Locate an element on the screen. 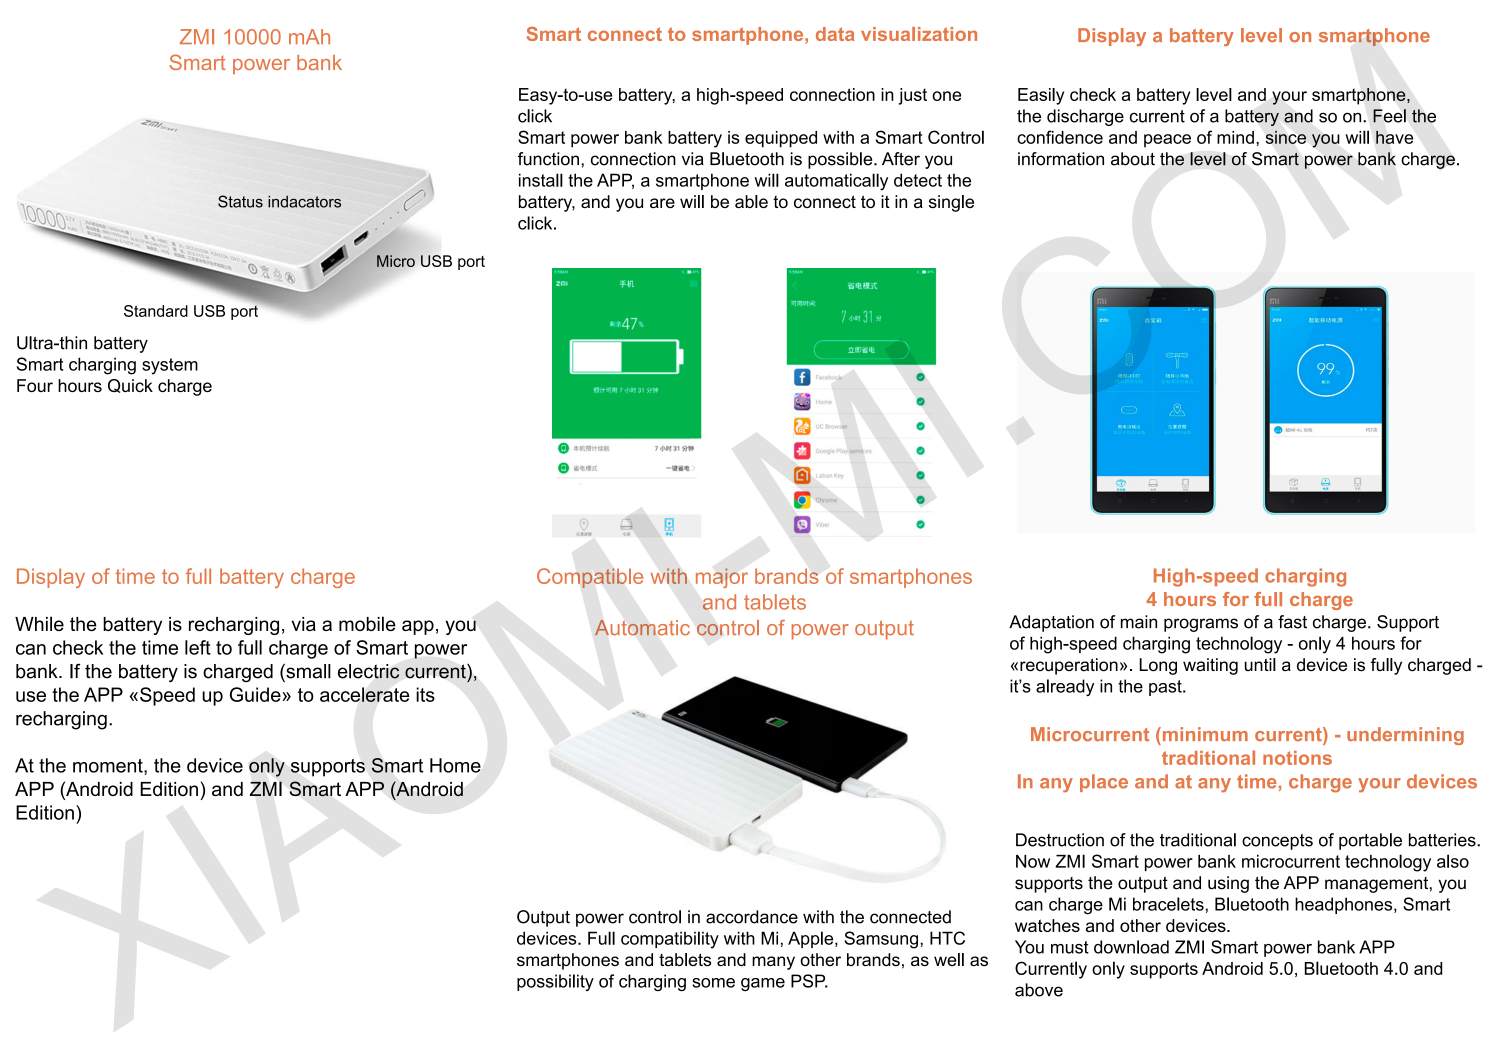 Image resolution: width=1503 pixels, height=1063 pixels. Feel is located at coordinates (1389, 116).
